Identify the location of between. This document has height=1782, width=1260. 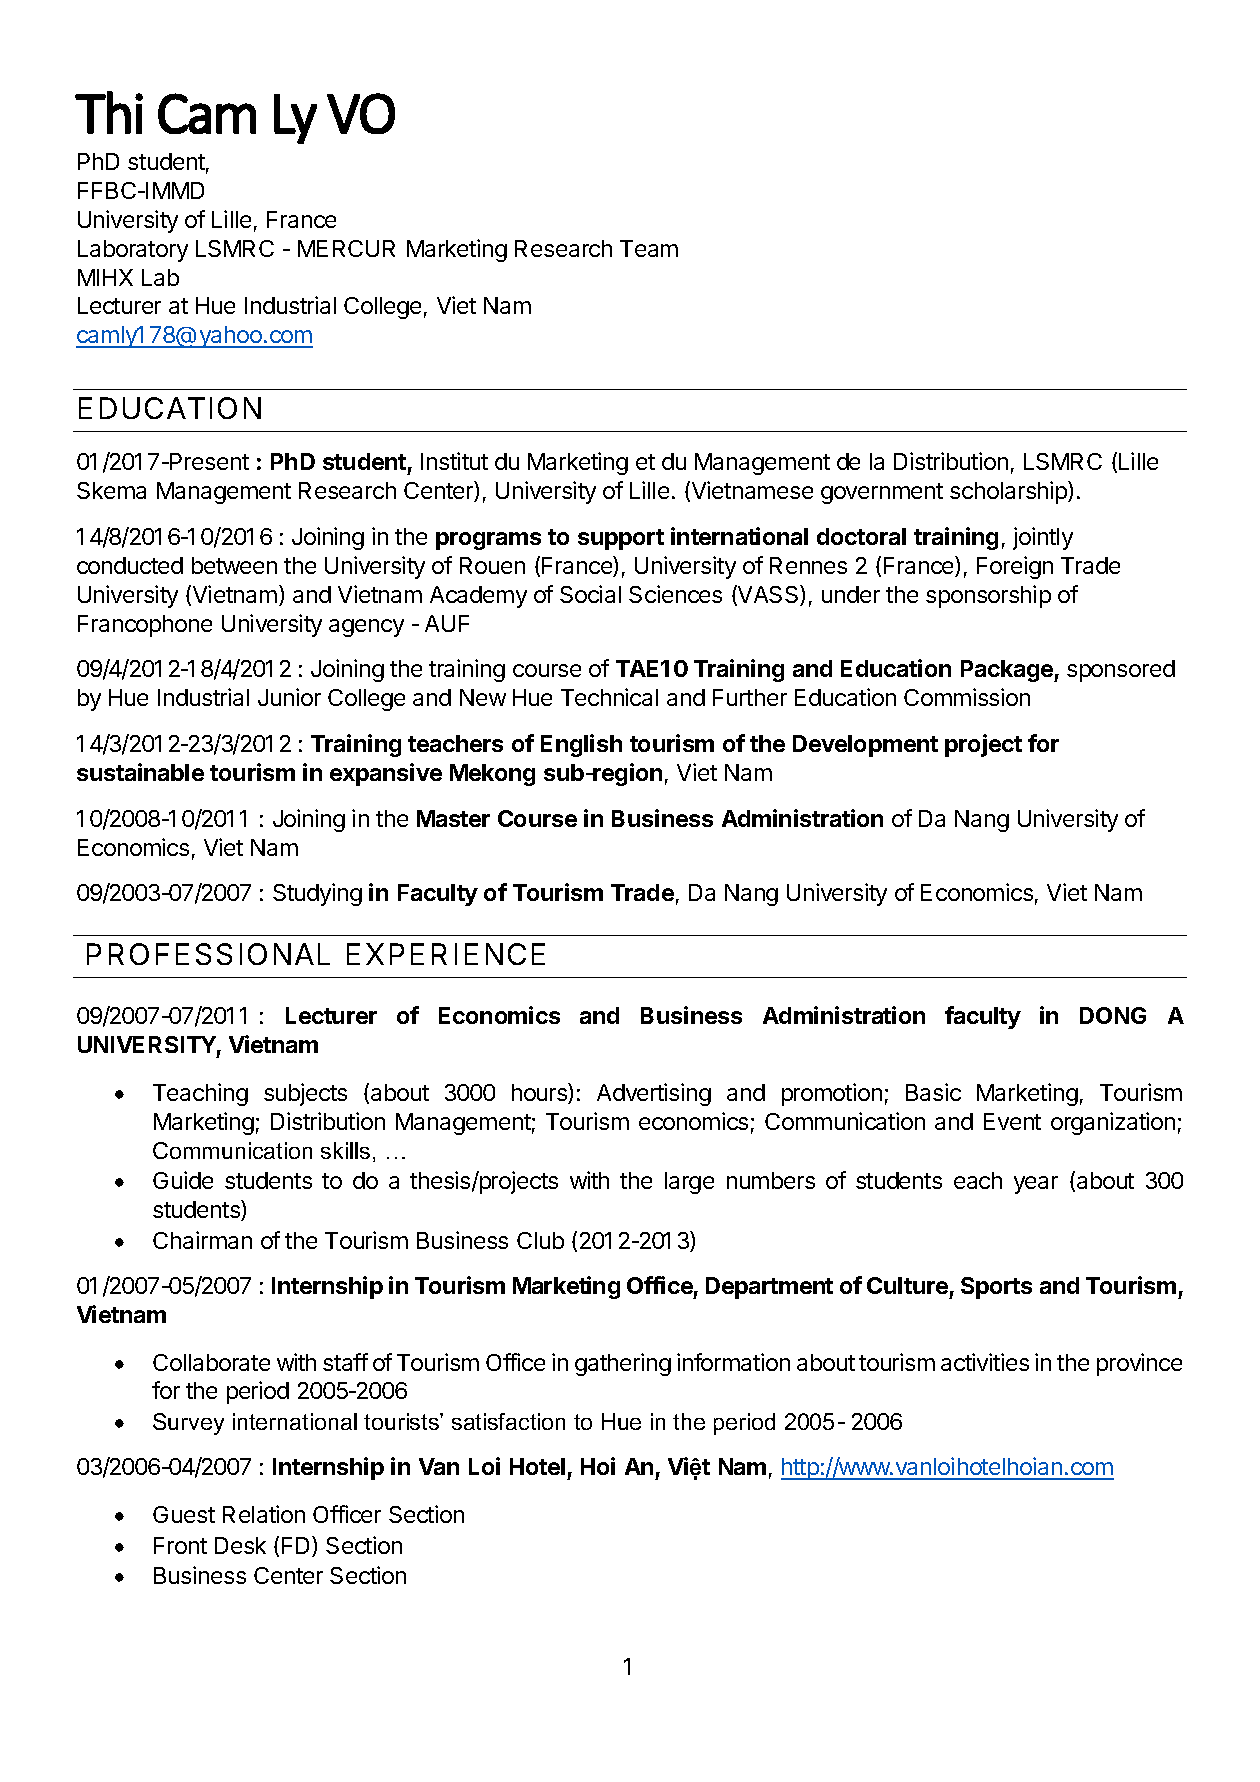
(234, 565).
